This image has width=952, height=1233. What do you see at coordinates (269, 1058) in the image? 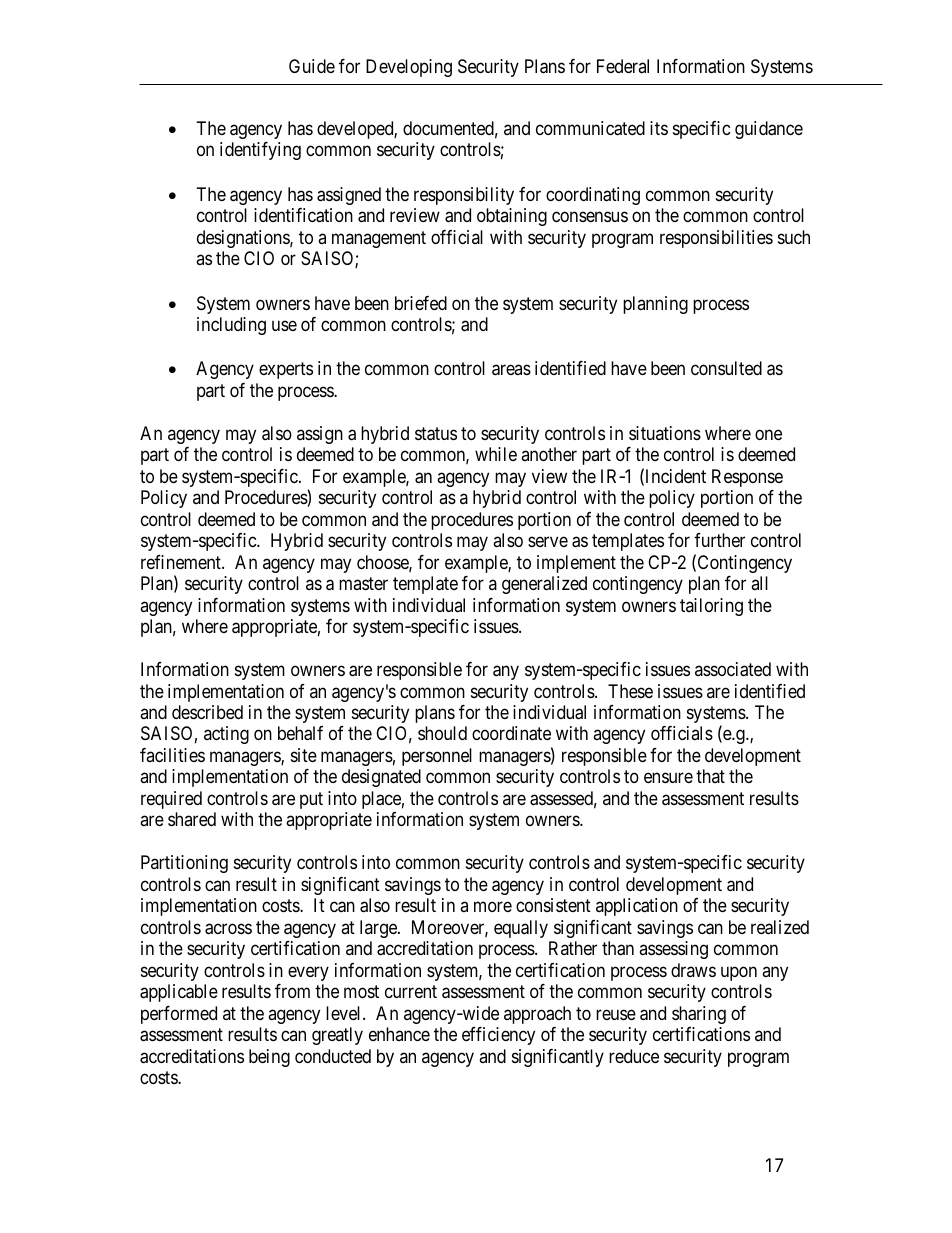
I see `being` at bounding box center [269, 1058].
